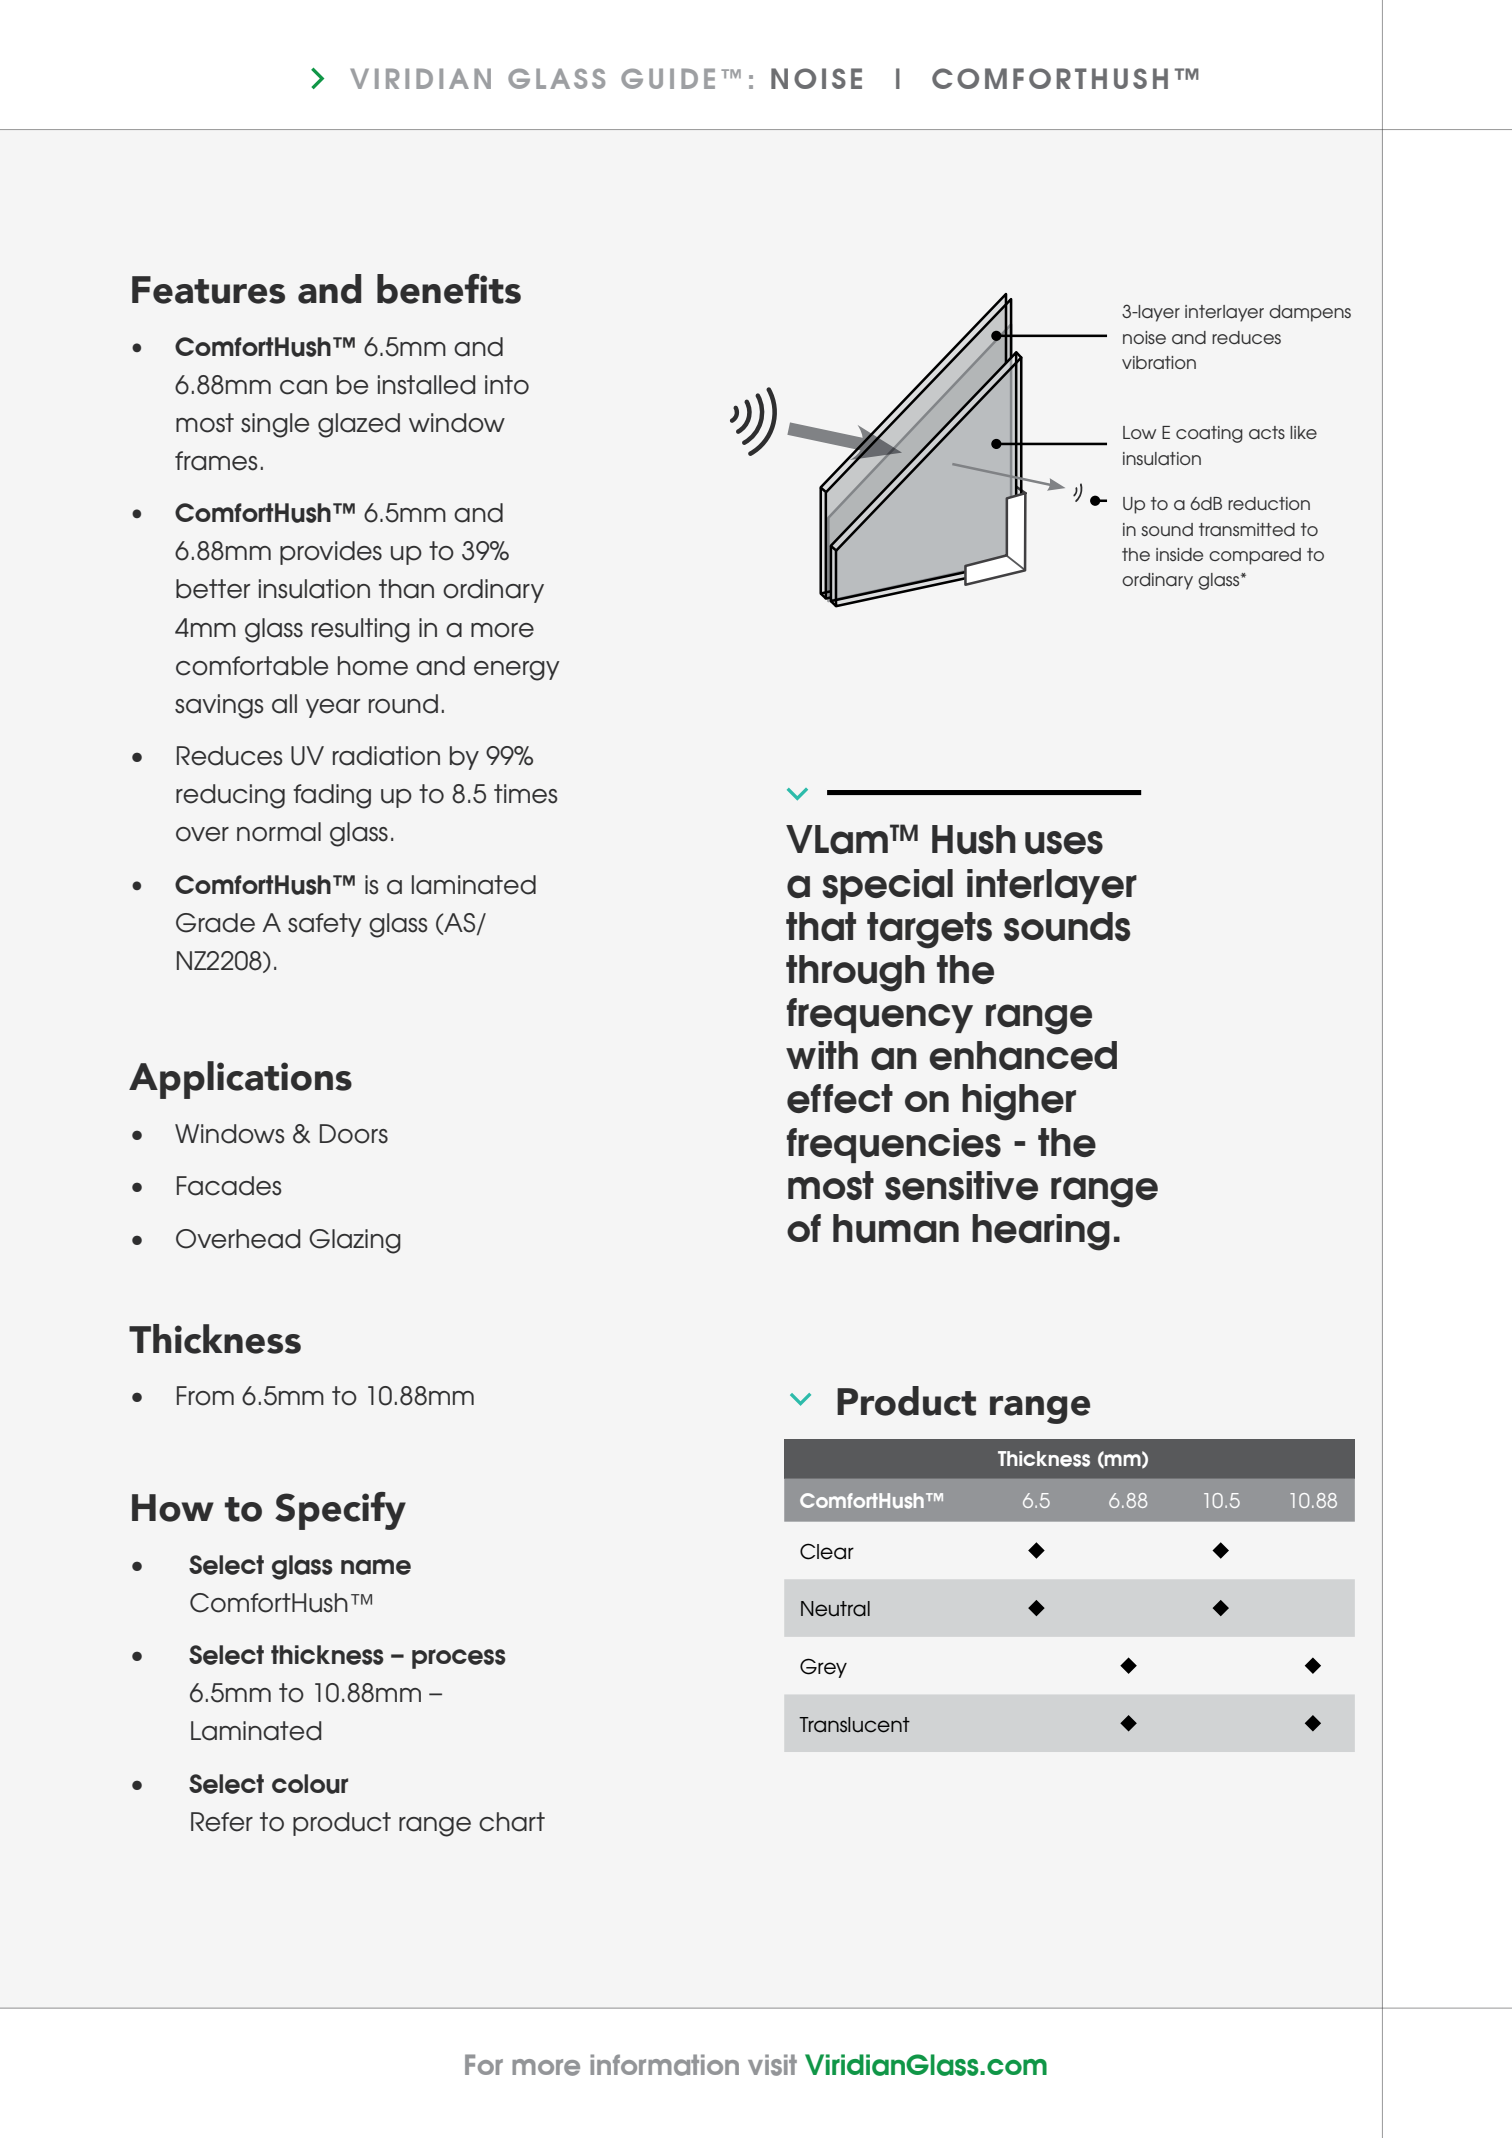  Describe the element at coordinates (854, 1725) in the screenshot. I see `Translucent` at that location.
